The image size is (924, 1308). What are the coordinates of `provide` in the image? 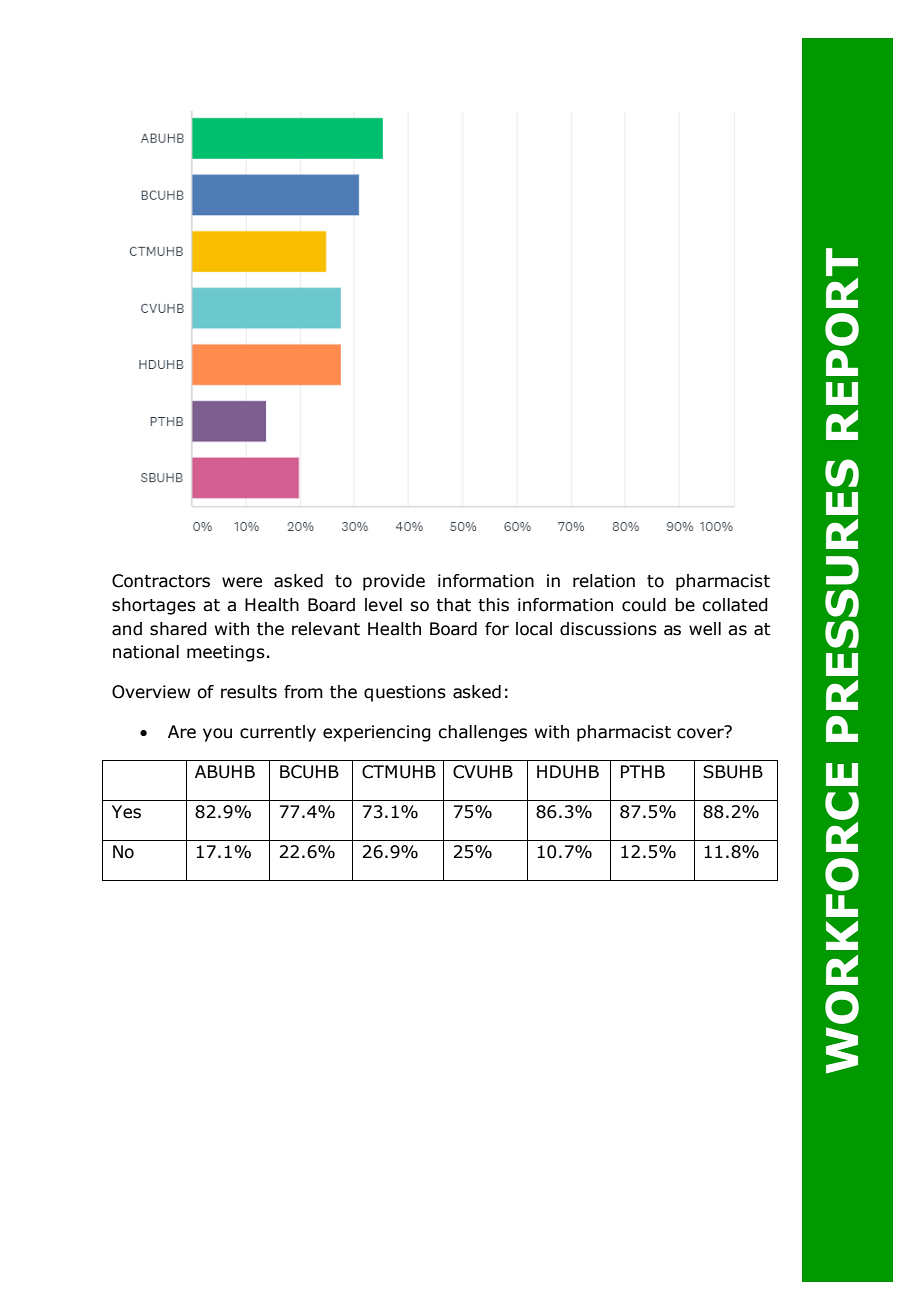 It's located at (394, 582).
